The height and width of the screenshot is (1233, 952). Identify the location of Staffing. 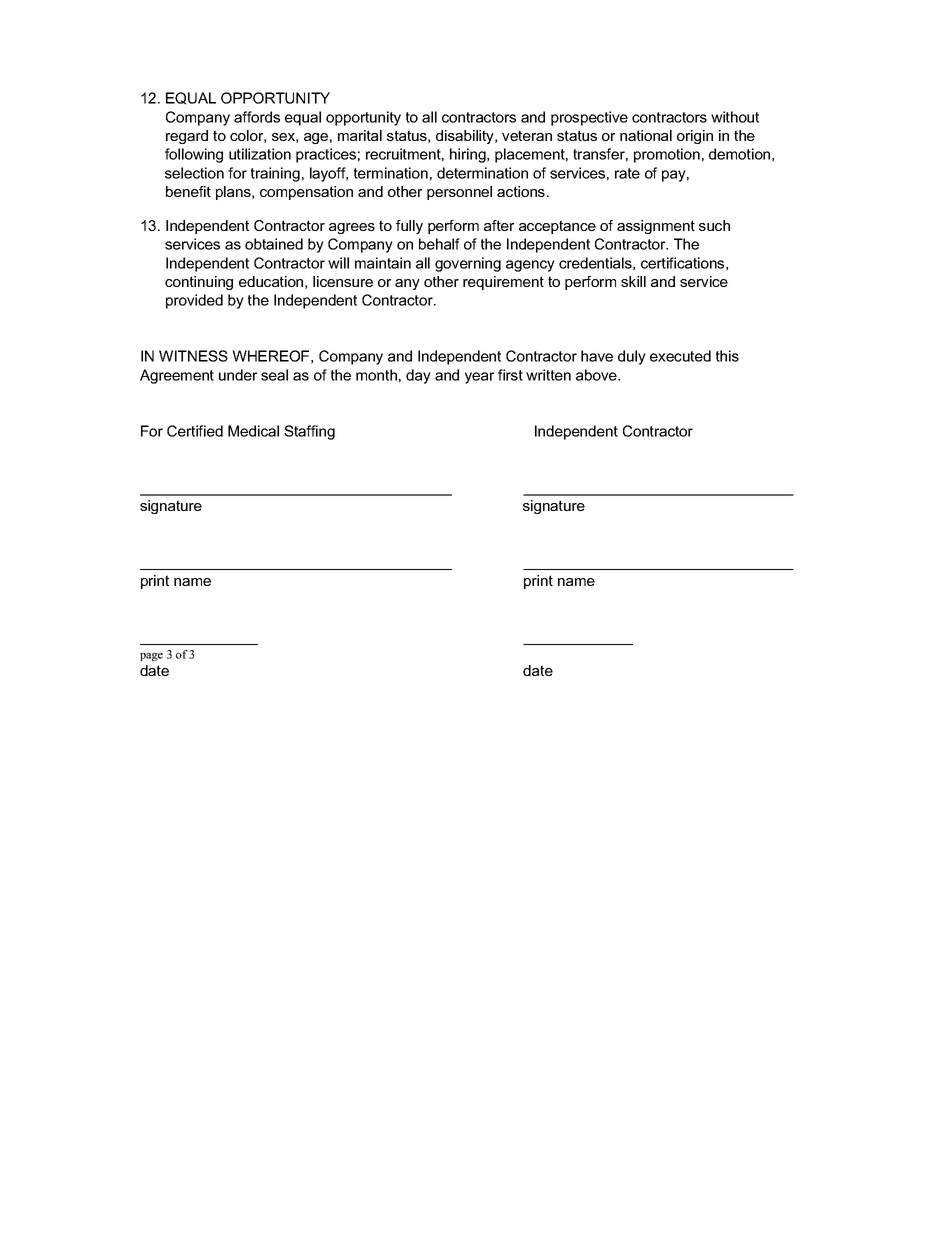
(309, 432).
